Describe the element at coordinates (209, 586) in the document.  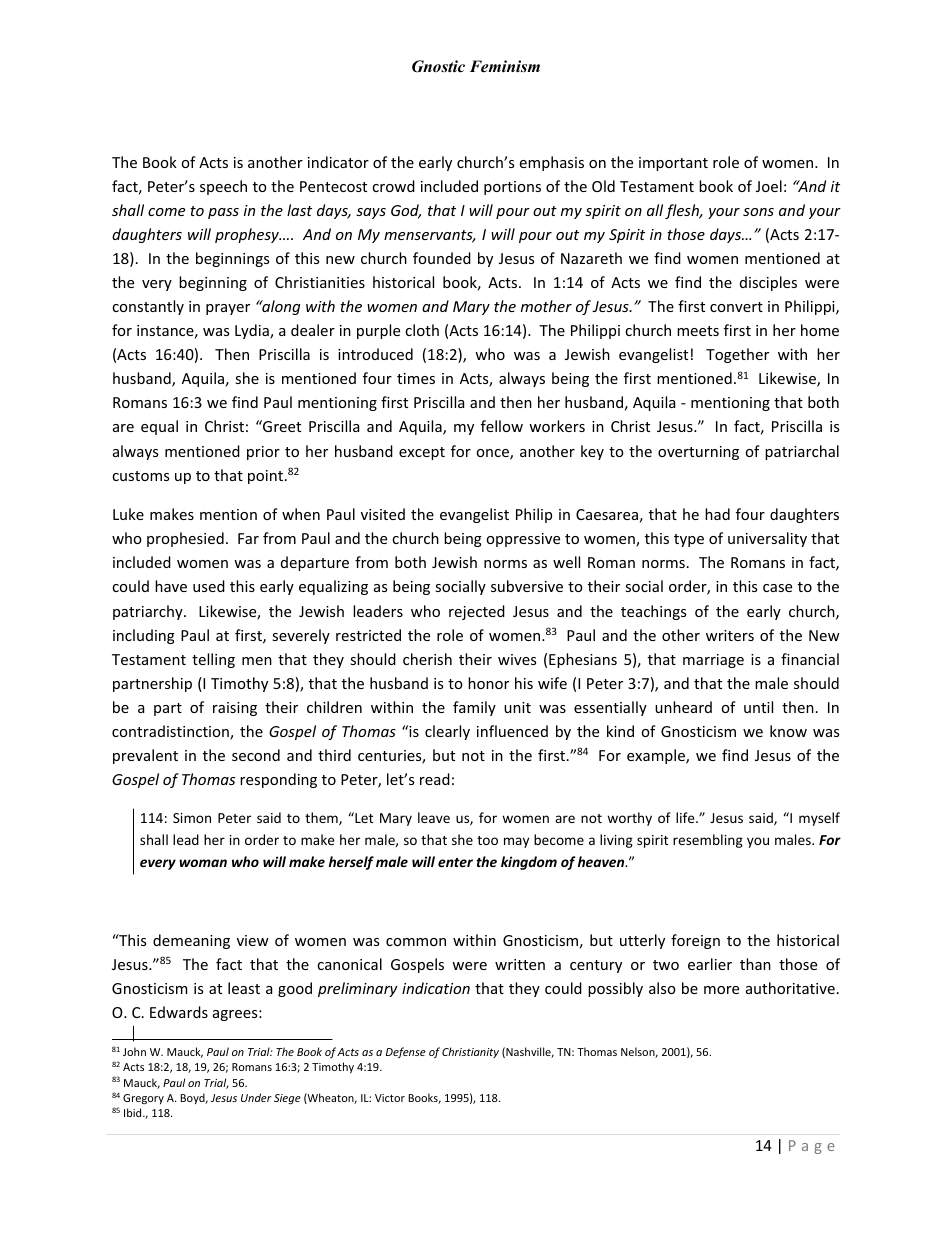
I see `used` at that location.
